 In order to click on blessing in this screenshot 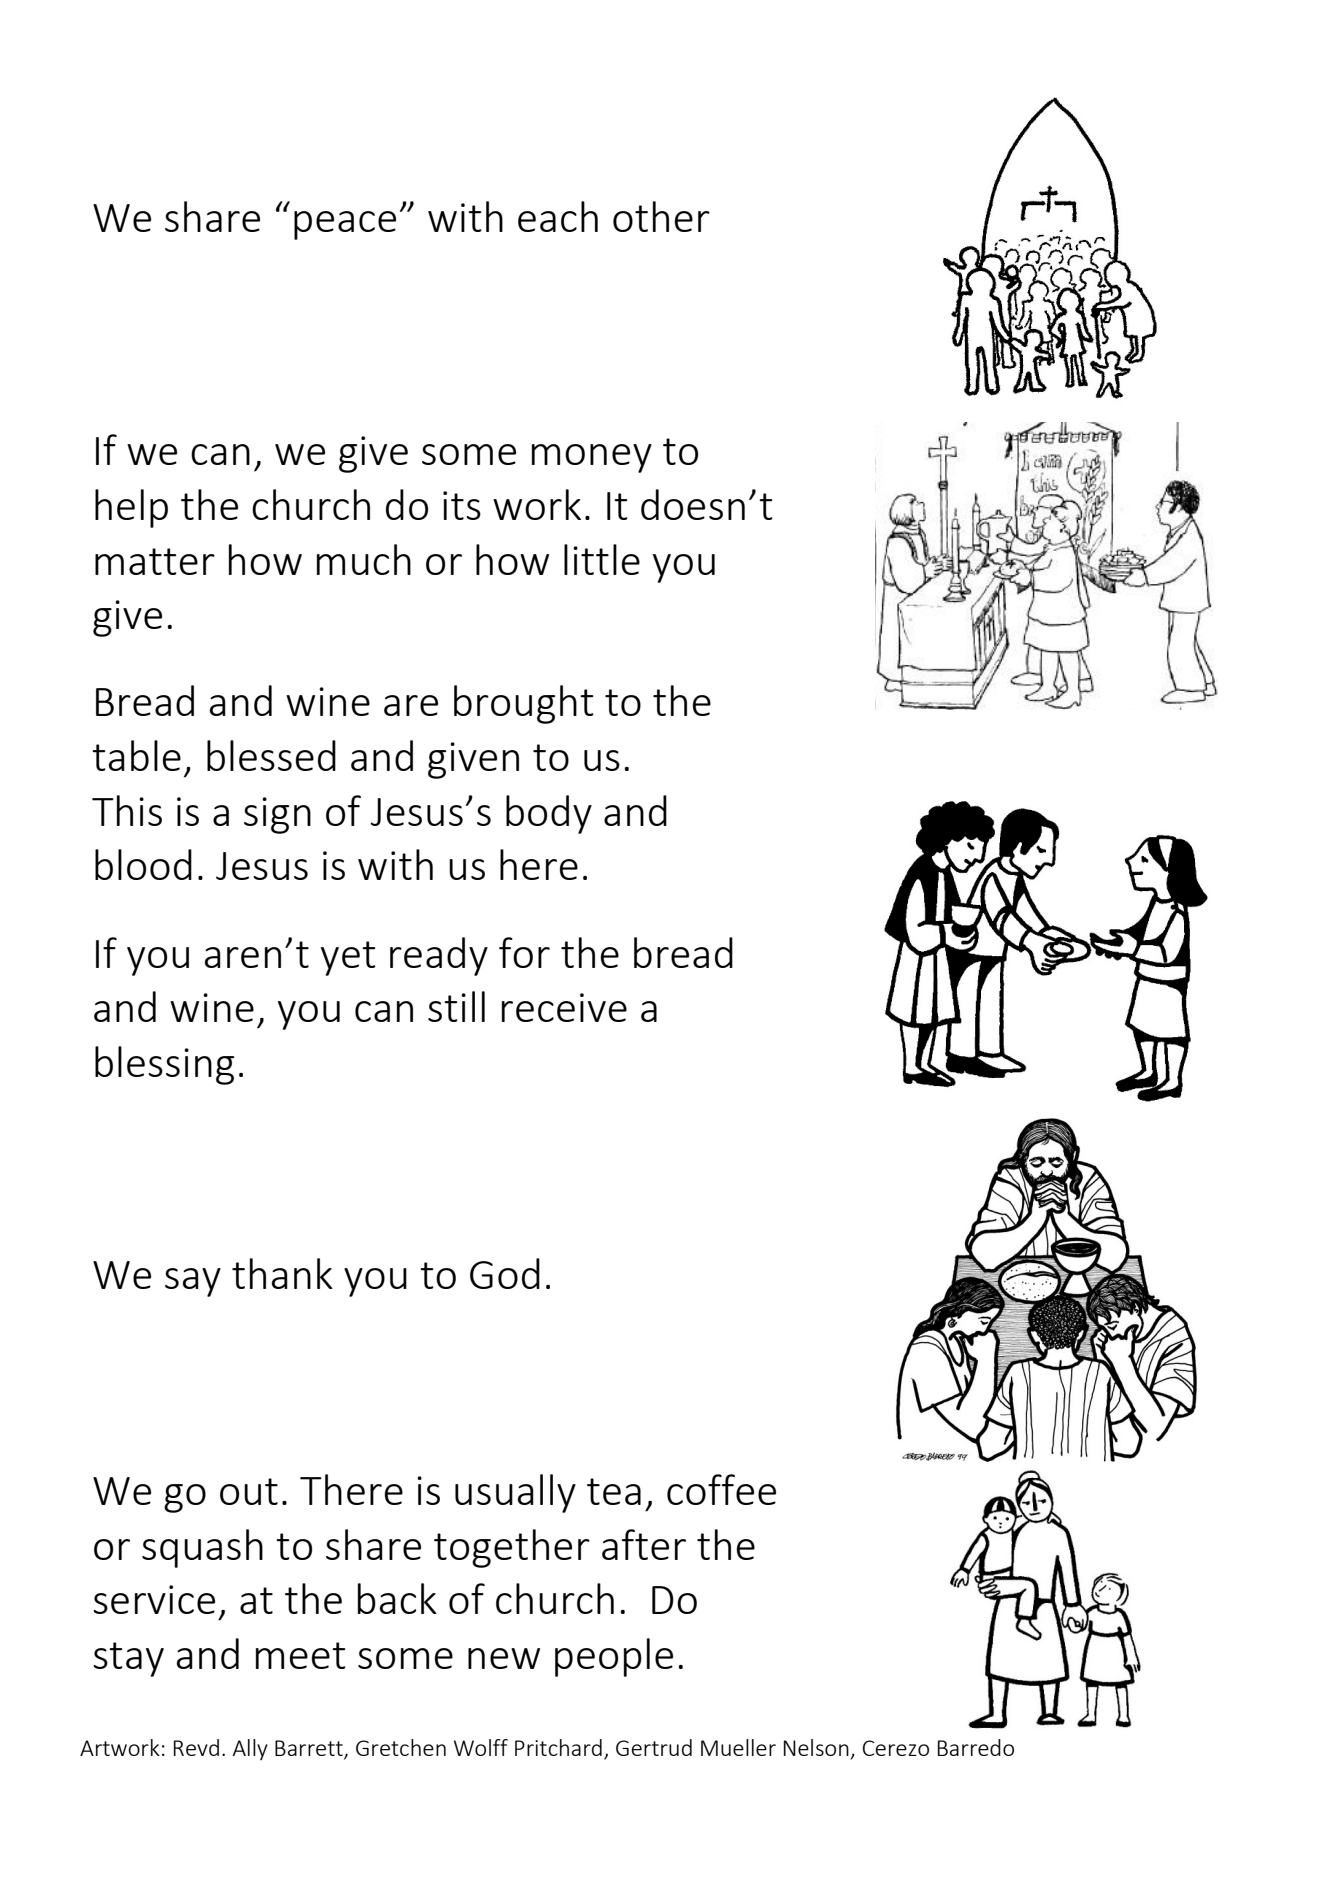, I will do `click(164, 1065)`.
